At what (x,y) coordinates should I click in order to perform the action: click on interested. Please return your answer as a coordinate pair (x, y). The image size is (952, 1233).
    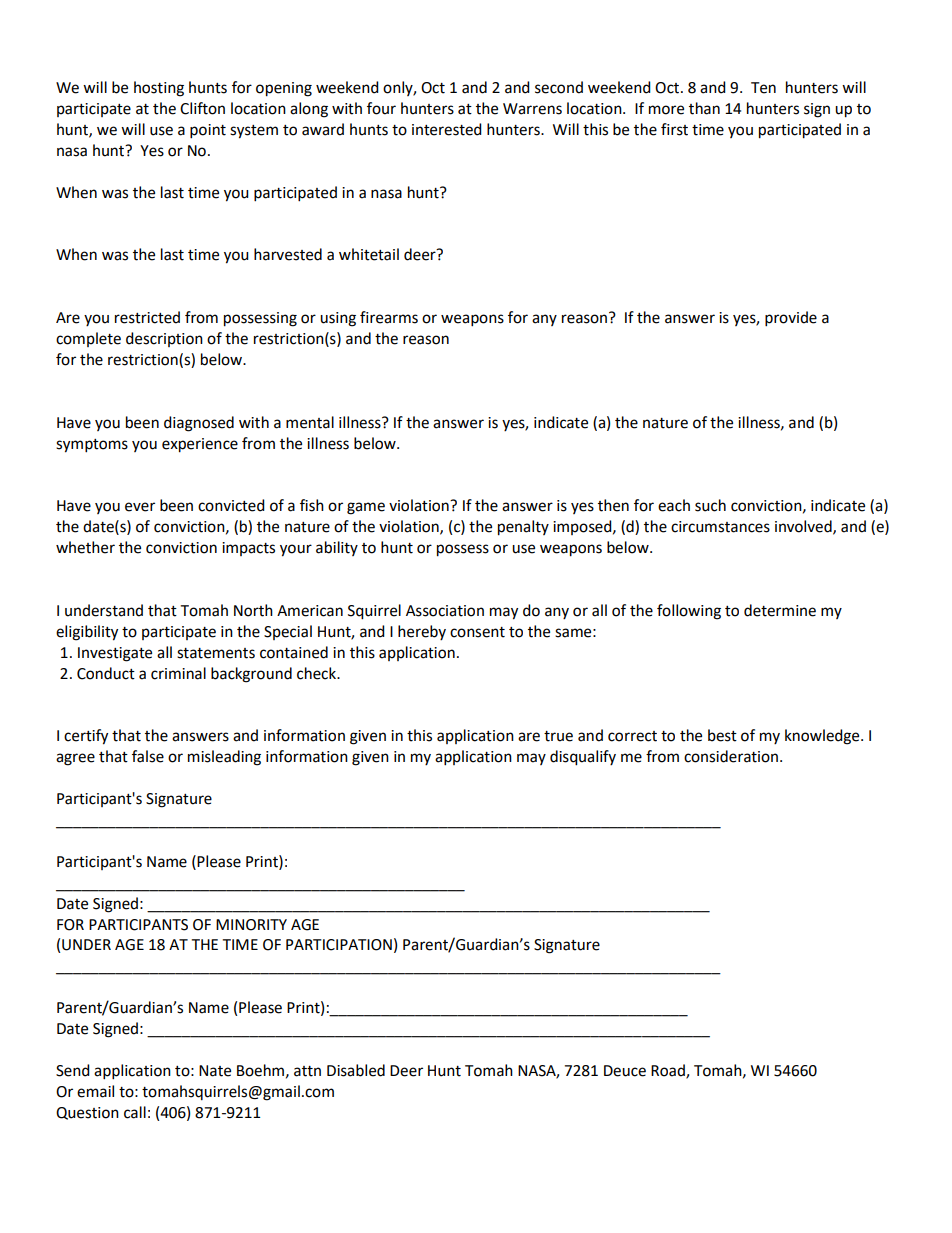
    Looking at the image, I should click on (447, 129).
